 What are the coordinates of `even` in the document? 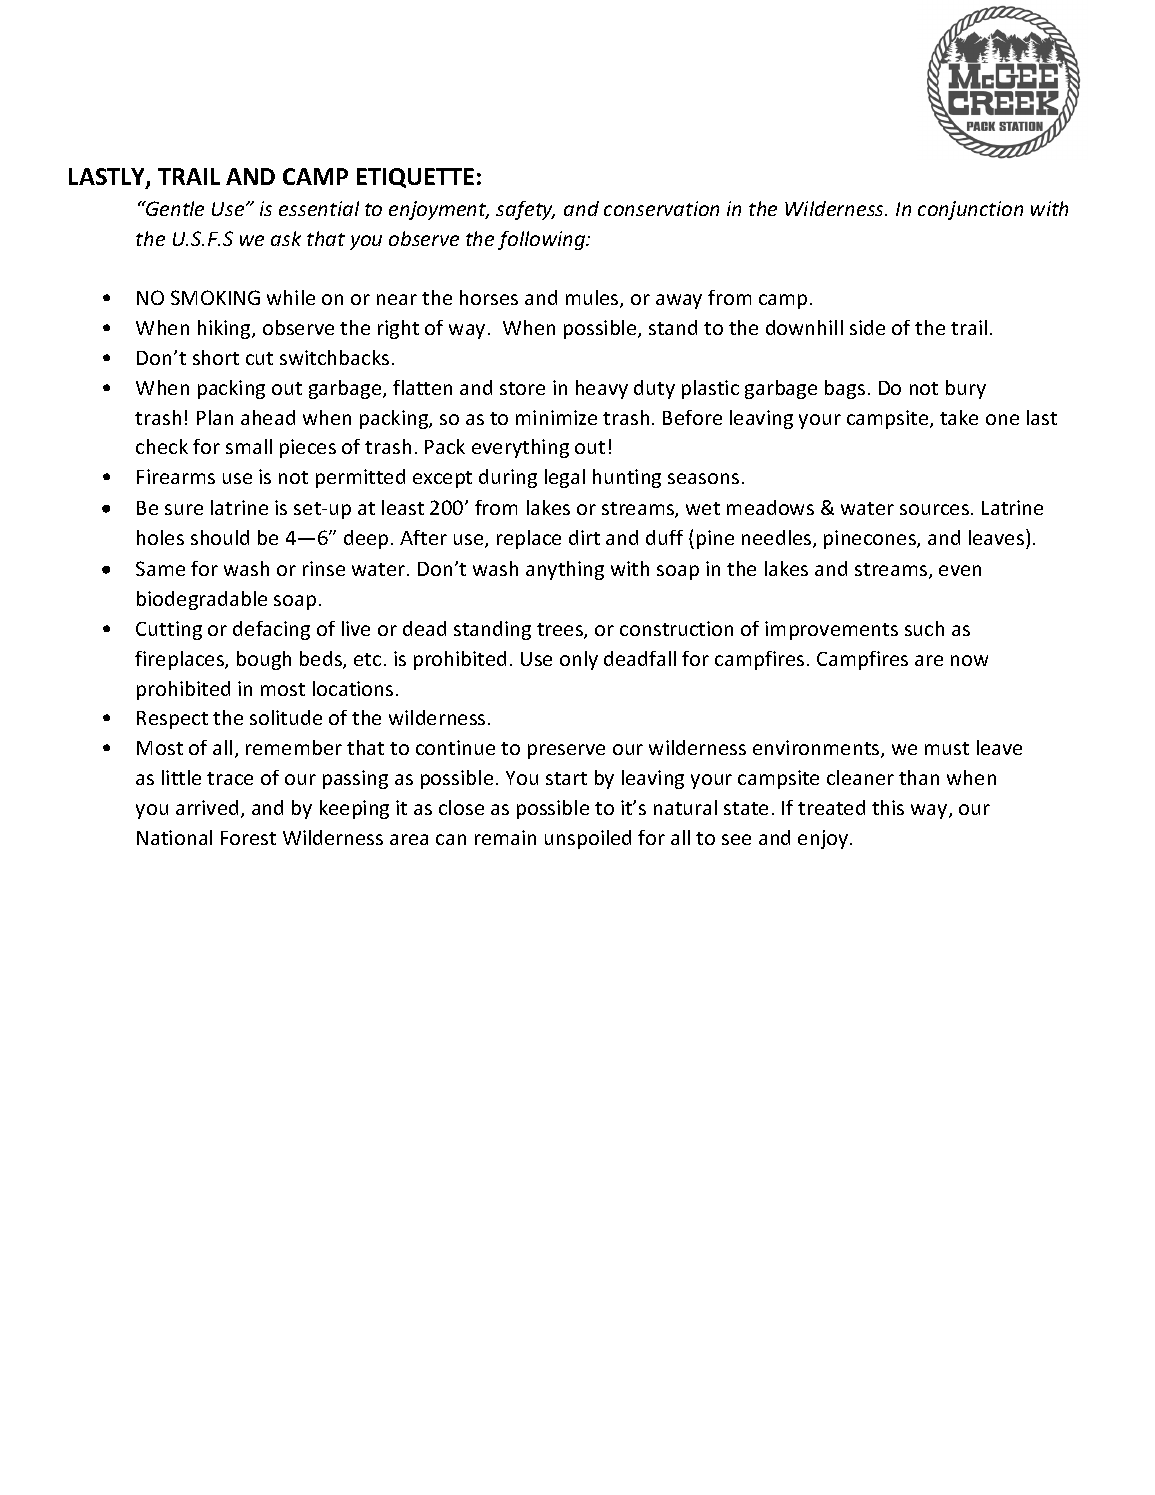 It's located at (960, 570).
